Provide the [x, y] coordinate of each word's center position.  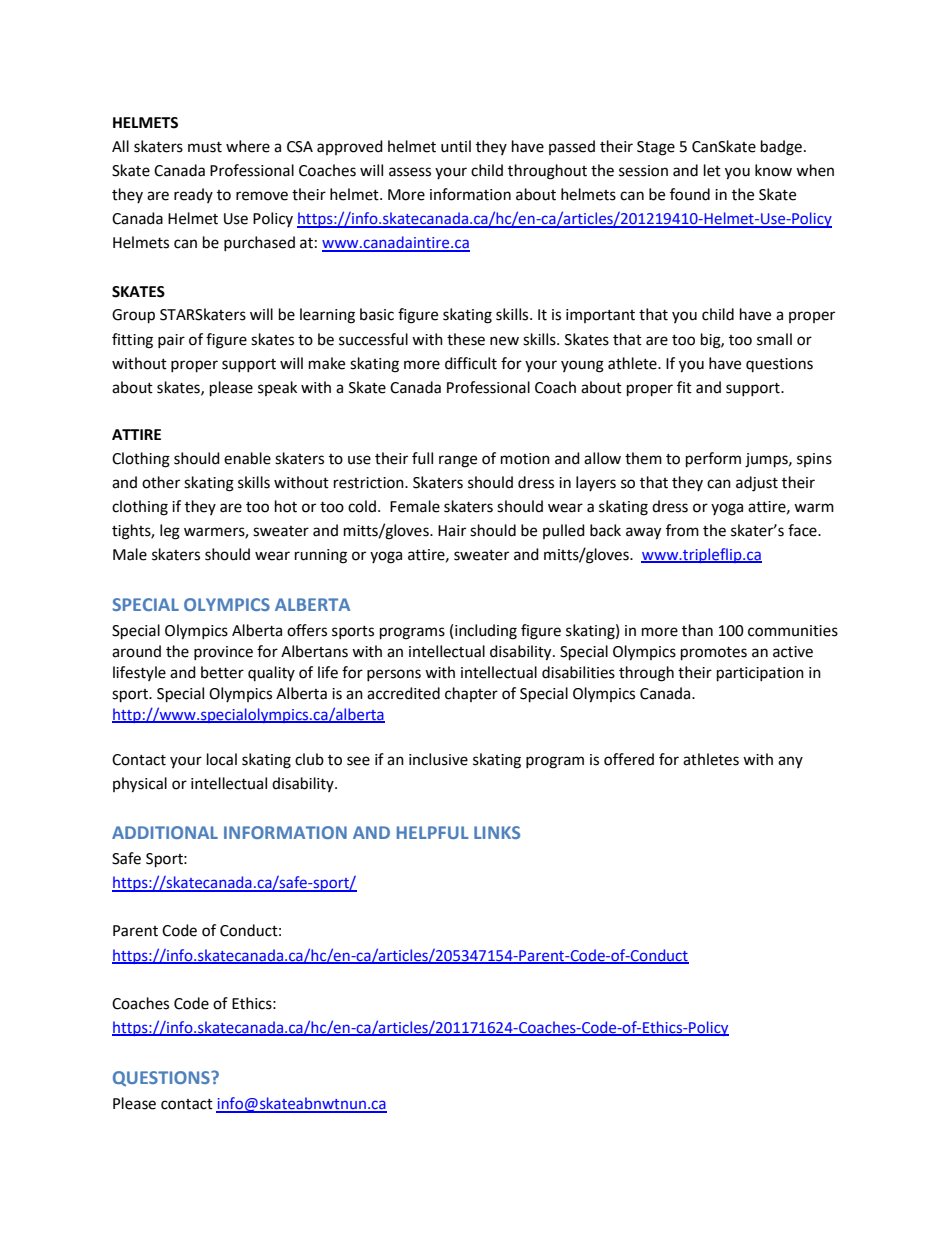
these [466, 339]
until [456, 146]
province [223, 653]
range [458, 461]
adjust [757, 484]
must [205, 147]
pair [171, 341]
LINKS [497, 832]
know [773, 170]
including [486, 632]
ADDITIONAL [165, 832]
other [161, 482]
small [774, 339]
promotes [714, 654]
